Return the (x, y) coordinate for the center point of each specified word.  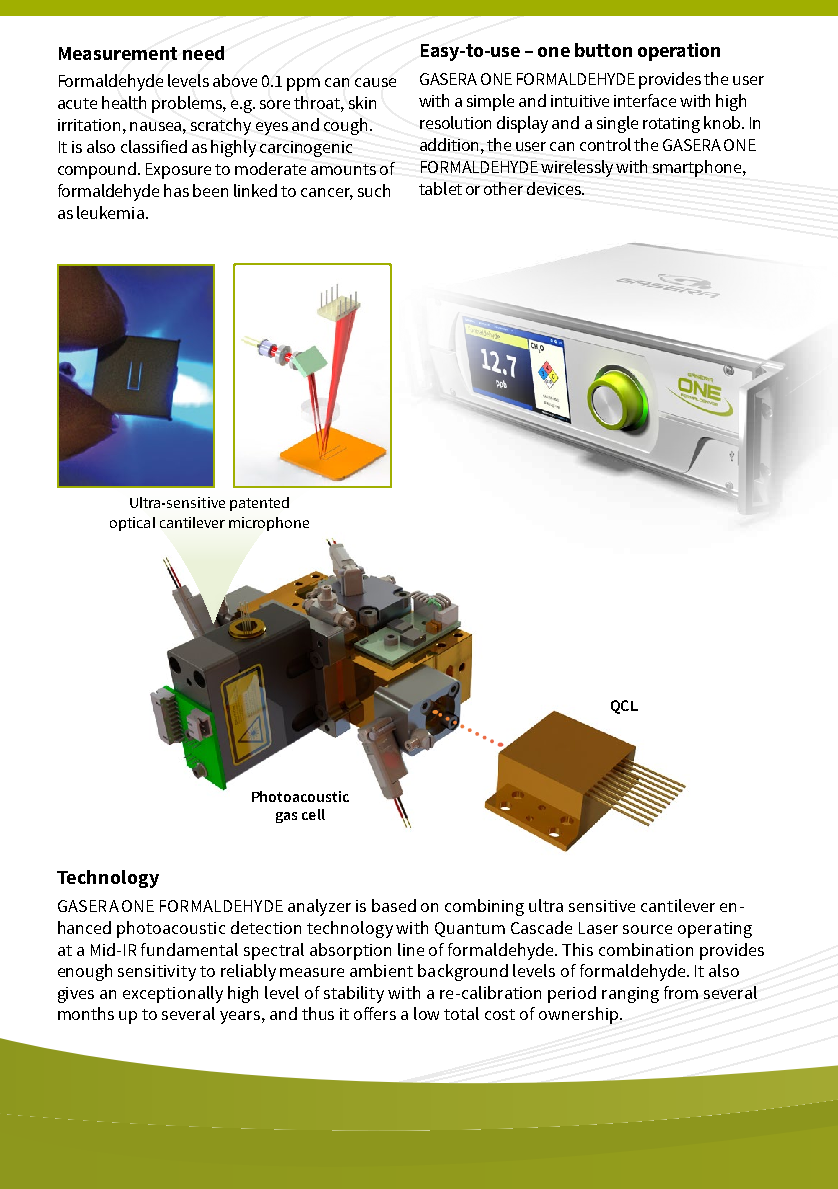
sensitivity (157, 973)
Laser (598, 928)
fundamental (189, 949)
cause (375, 82)
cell (313, 814)
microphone (269, 524)
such (374, 190)
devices (555, 188)
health (124, 102)
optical (132, 524)
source (647, 929)
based (394, 905)
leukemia (110, 212)
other (503, 188)
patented (259, 504)
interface (645, 100)
